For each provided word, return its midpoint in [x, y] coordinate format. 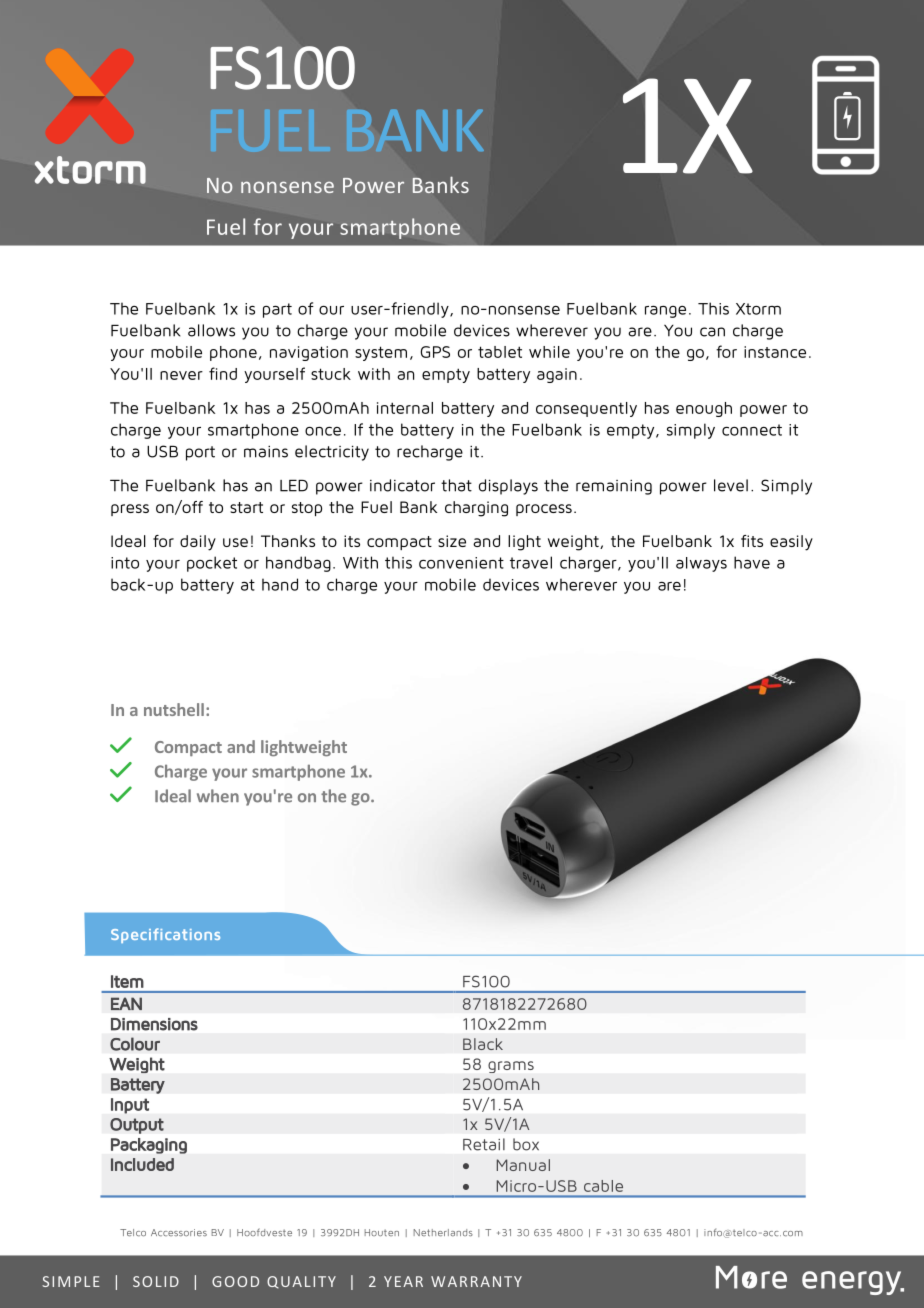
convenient [461, 563]
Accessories [179, 1232]
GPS [435, 352]
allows [211, 330]
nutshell [174, 709]
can [712, 332]
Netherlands [443, 1232]
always [701, 564]
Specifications [165, 935]
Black [483, 1044]
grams [511, 1067]
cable [603, 1186]
